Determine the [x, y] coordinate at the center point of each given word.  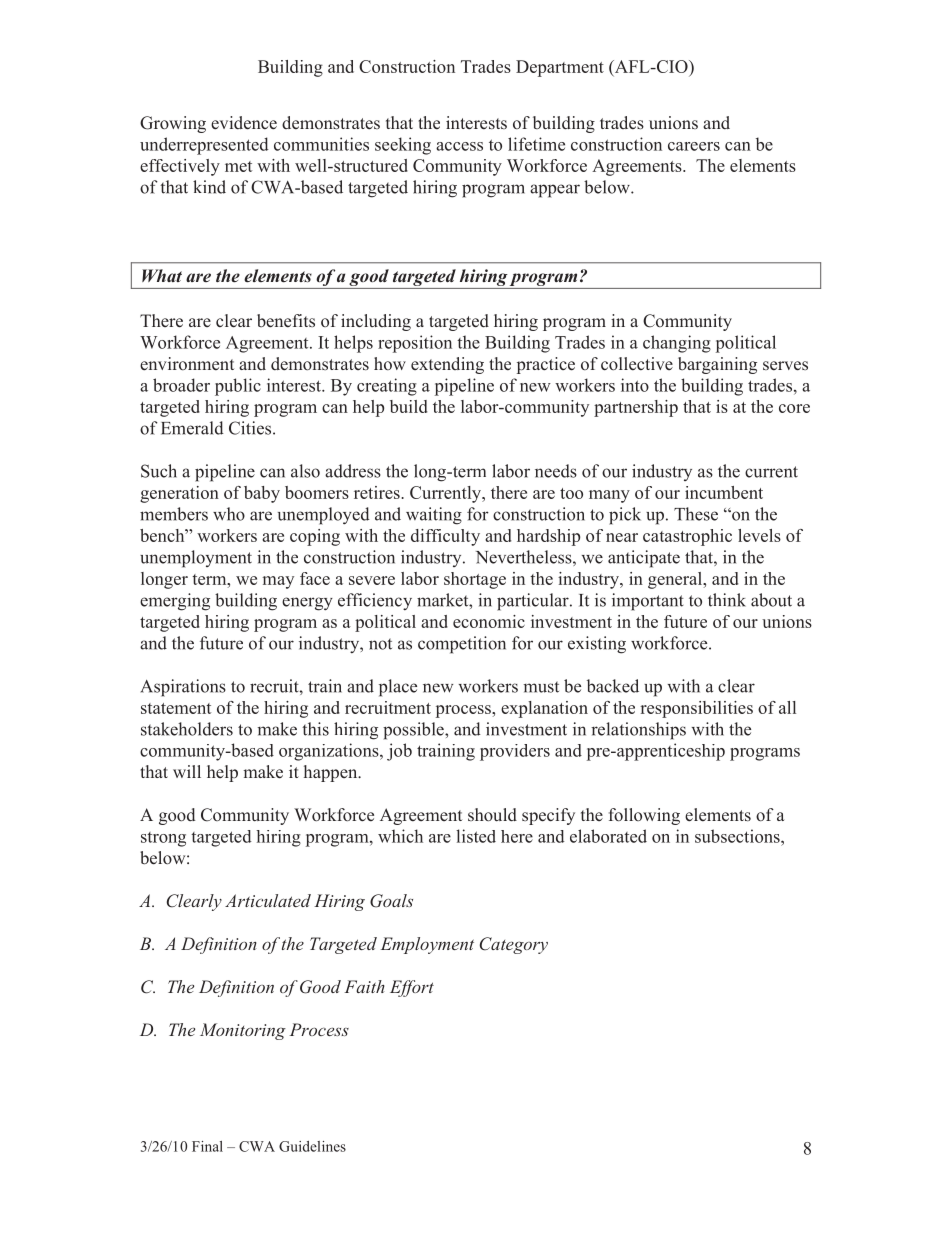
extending [447, 365]
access [459, 146]
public [238, 387]
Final [207, 1146]
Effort [412, 988]
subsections [738, 836]
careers [694, 146]
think [727, 600]
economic [489, 621]
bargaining [717, 365]
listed [476, 836]
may [278, 582]
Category [514, 945]
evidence [244, 123]
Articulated [268, 900]
